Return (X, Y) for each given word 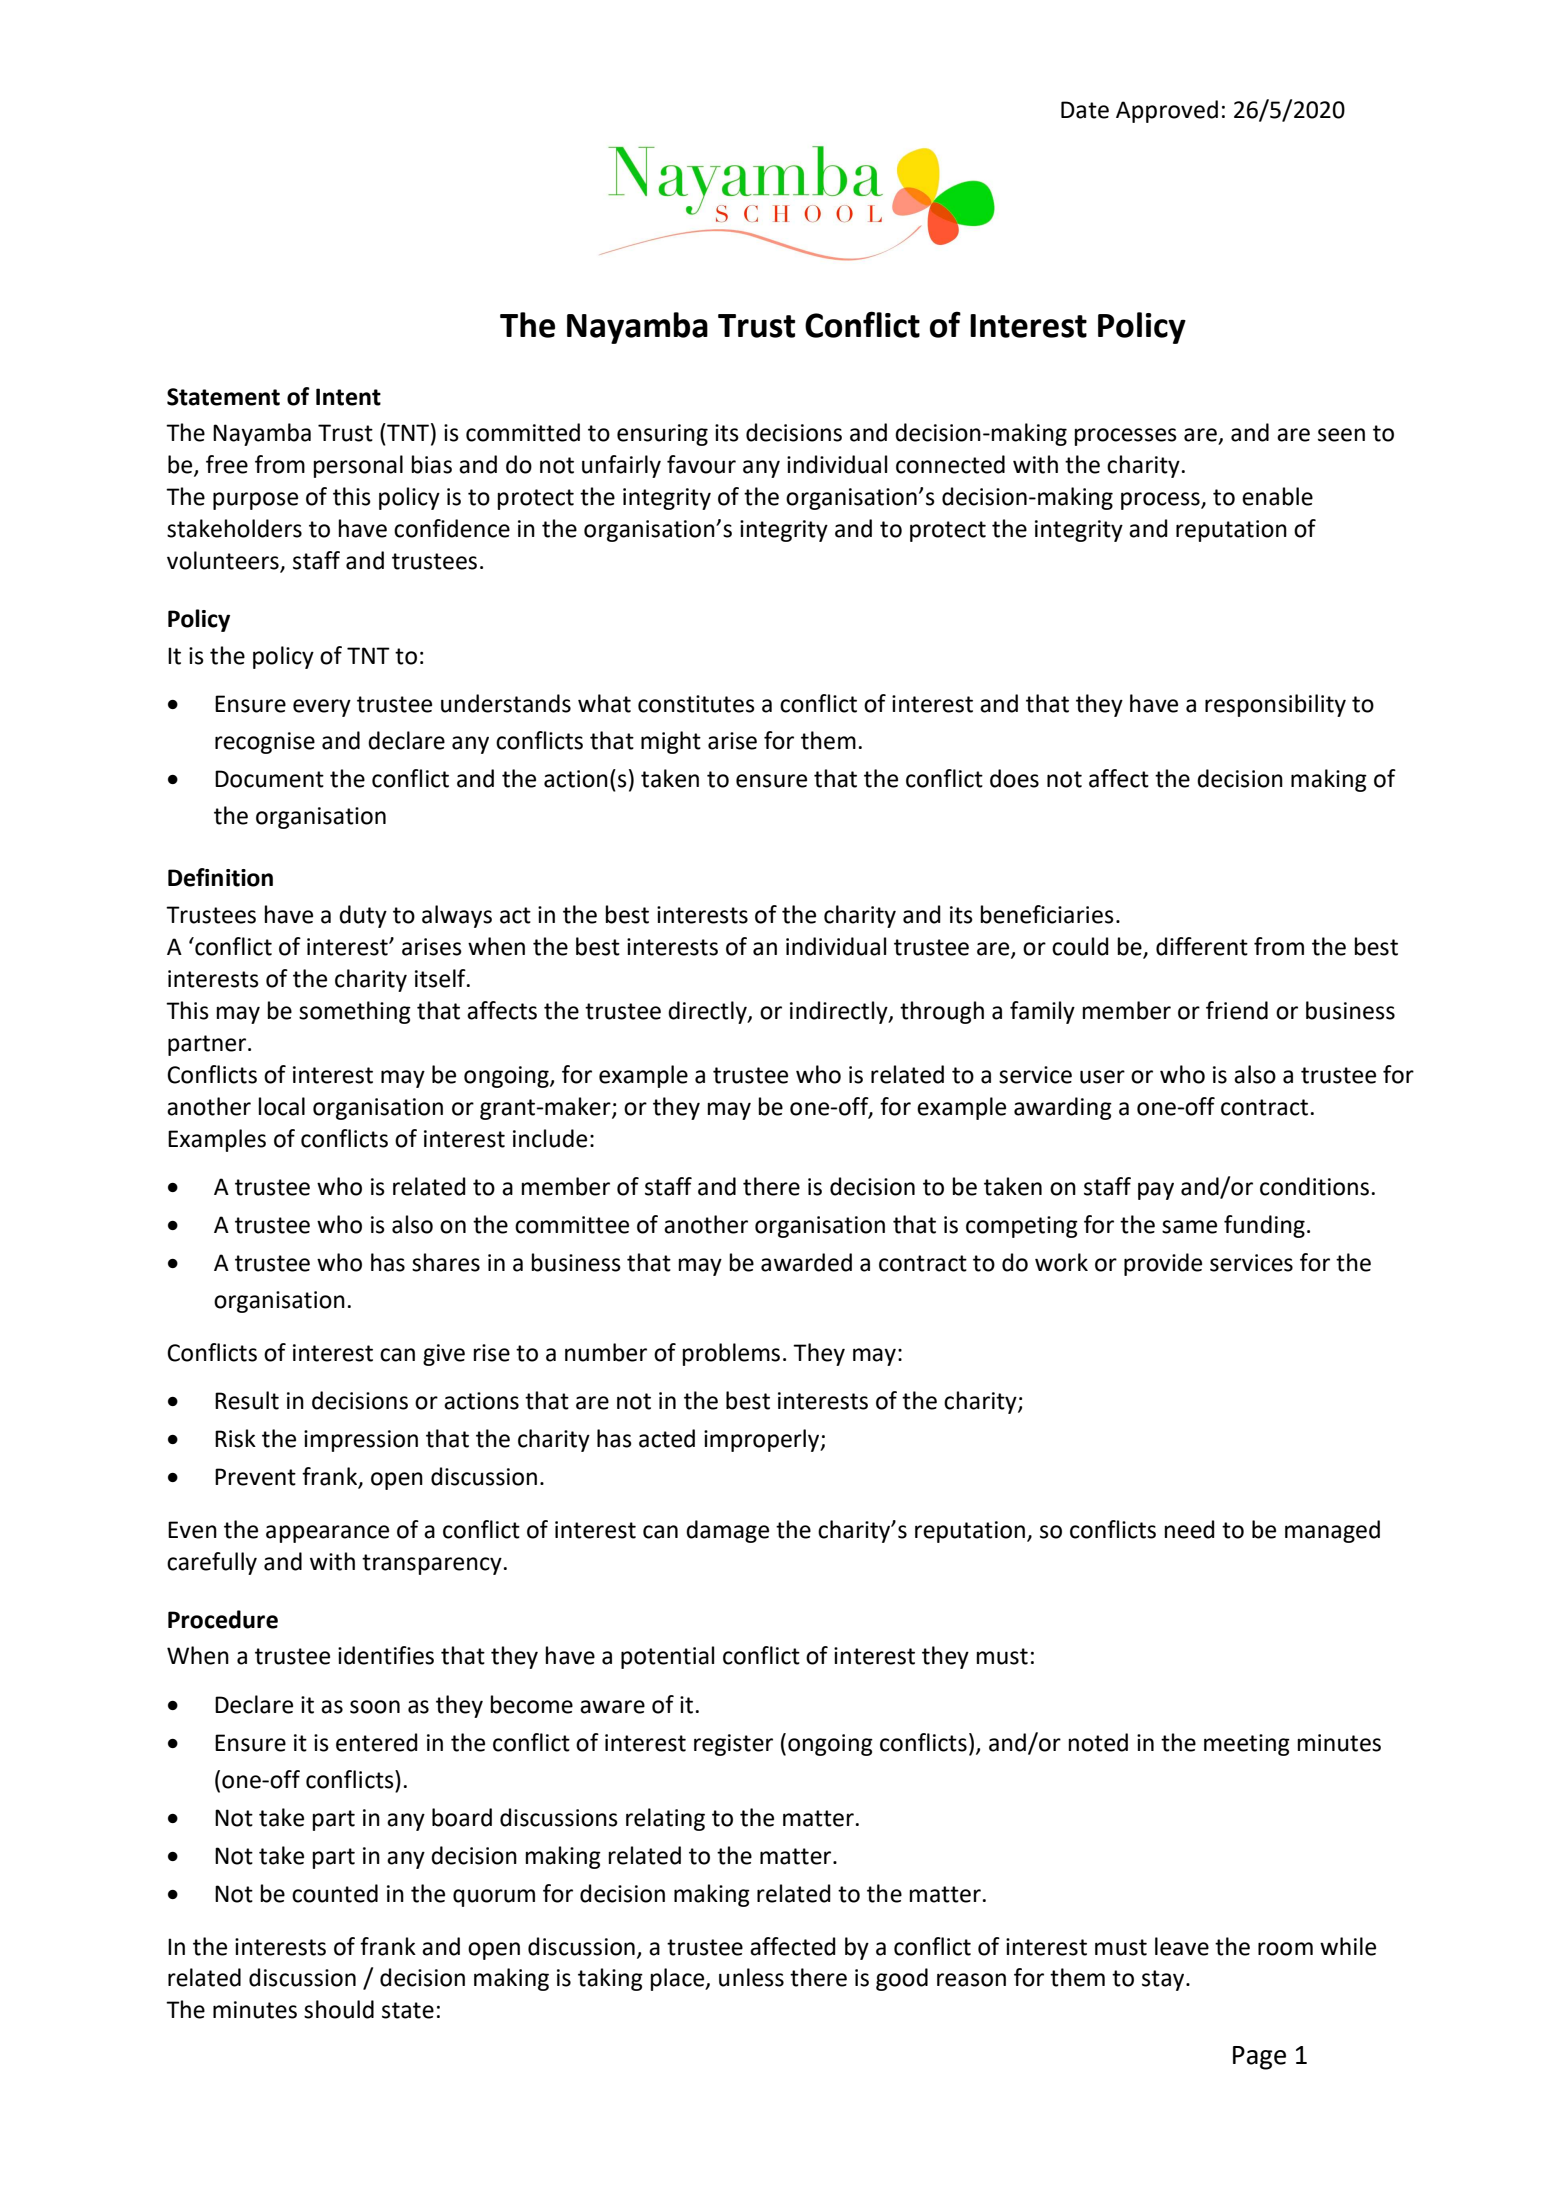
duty (363, 916)
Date (1085, 110)
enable (1277, 496)
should (339, 2009)
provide (1163, 1264)
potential (667, 1657)
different (1202, 946)
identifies (386, 1655)
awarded (806, 1262)
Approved (1167, 111)
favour (701, 464)
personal (358, 466)
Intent (348, 397)
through (942, 1012)
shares (446, 1262)
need (1190, 1529)
